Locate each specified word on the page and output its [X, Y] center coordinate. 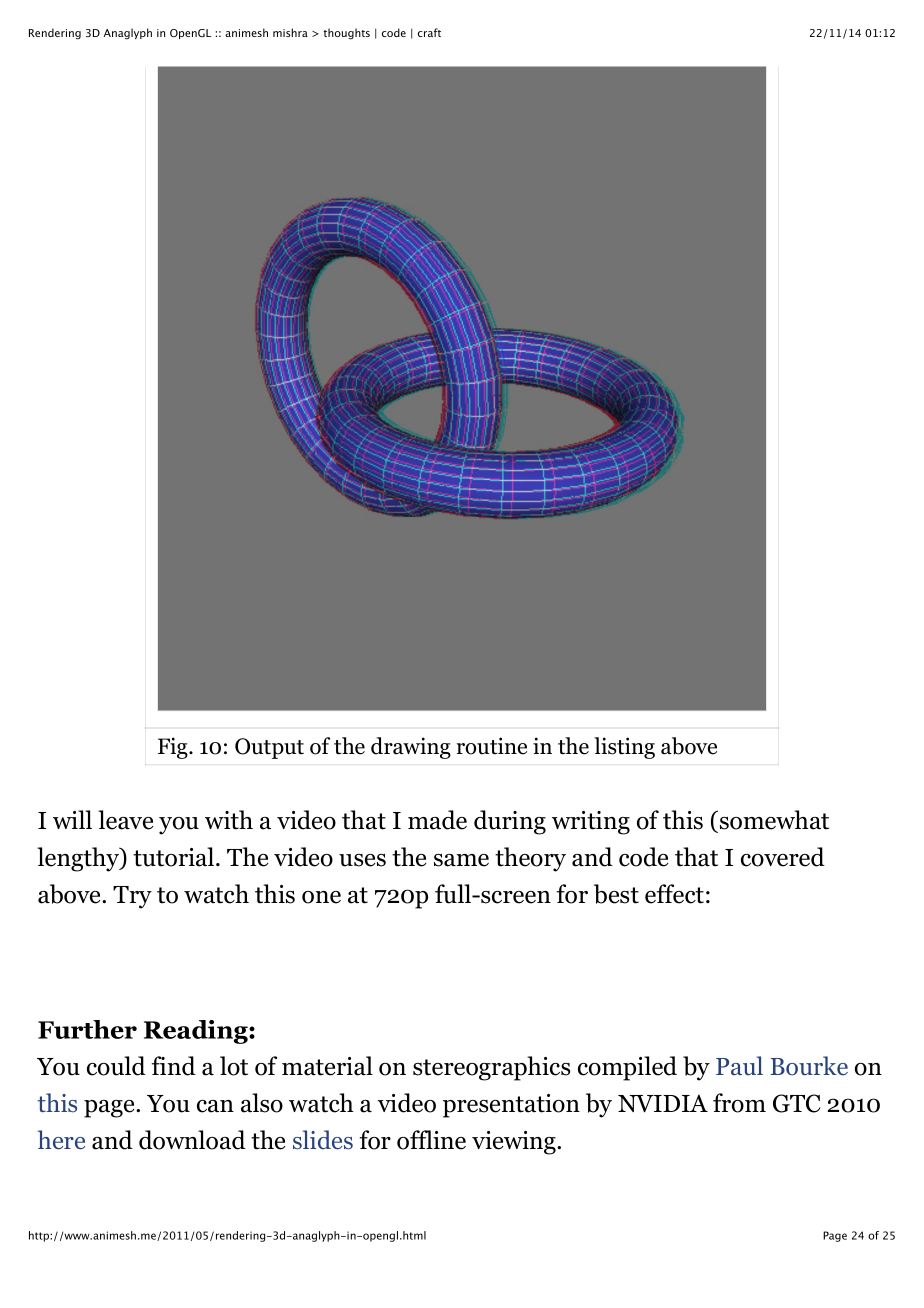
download [192, 1140]
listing [624, 748]
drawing [411, 748]
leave [125, 820]
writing [591, 823]
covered [783, 857]
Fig [174, 748]
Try [132, 897]
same [461, 860]
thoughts [346, 34]
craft [429, 32]
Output [269, 748]
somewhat [774, 820]
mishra [290, 32]
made [437, 820]
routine [492, 746]
